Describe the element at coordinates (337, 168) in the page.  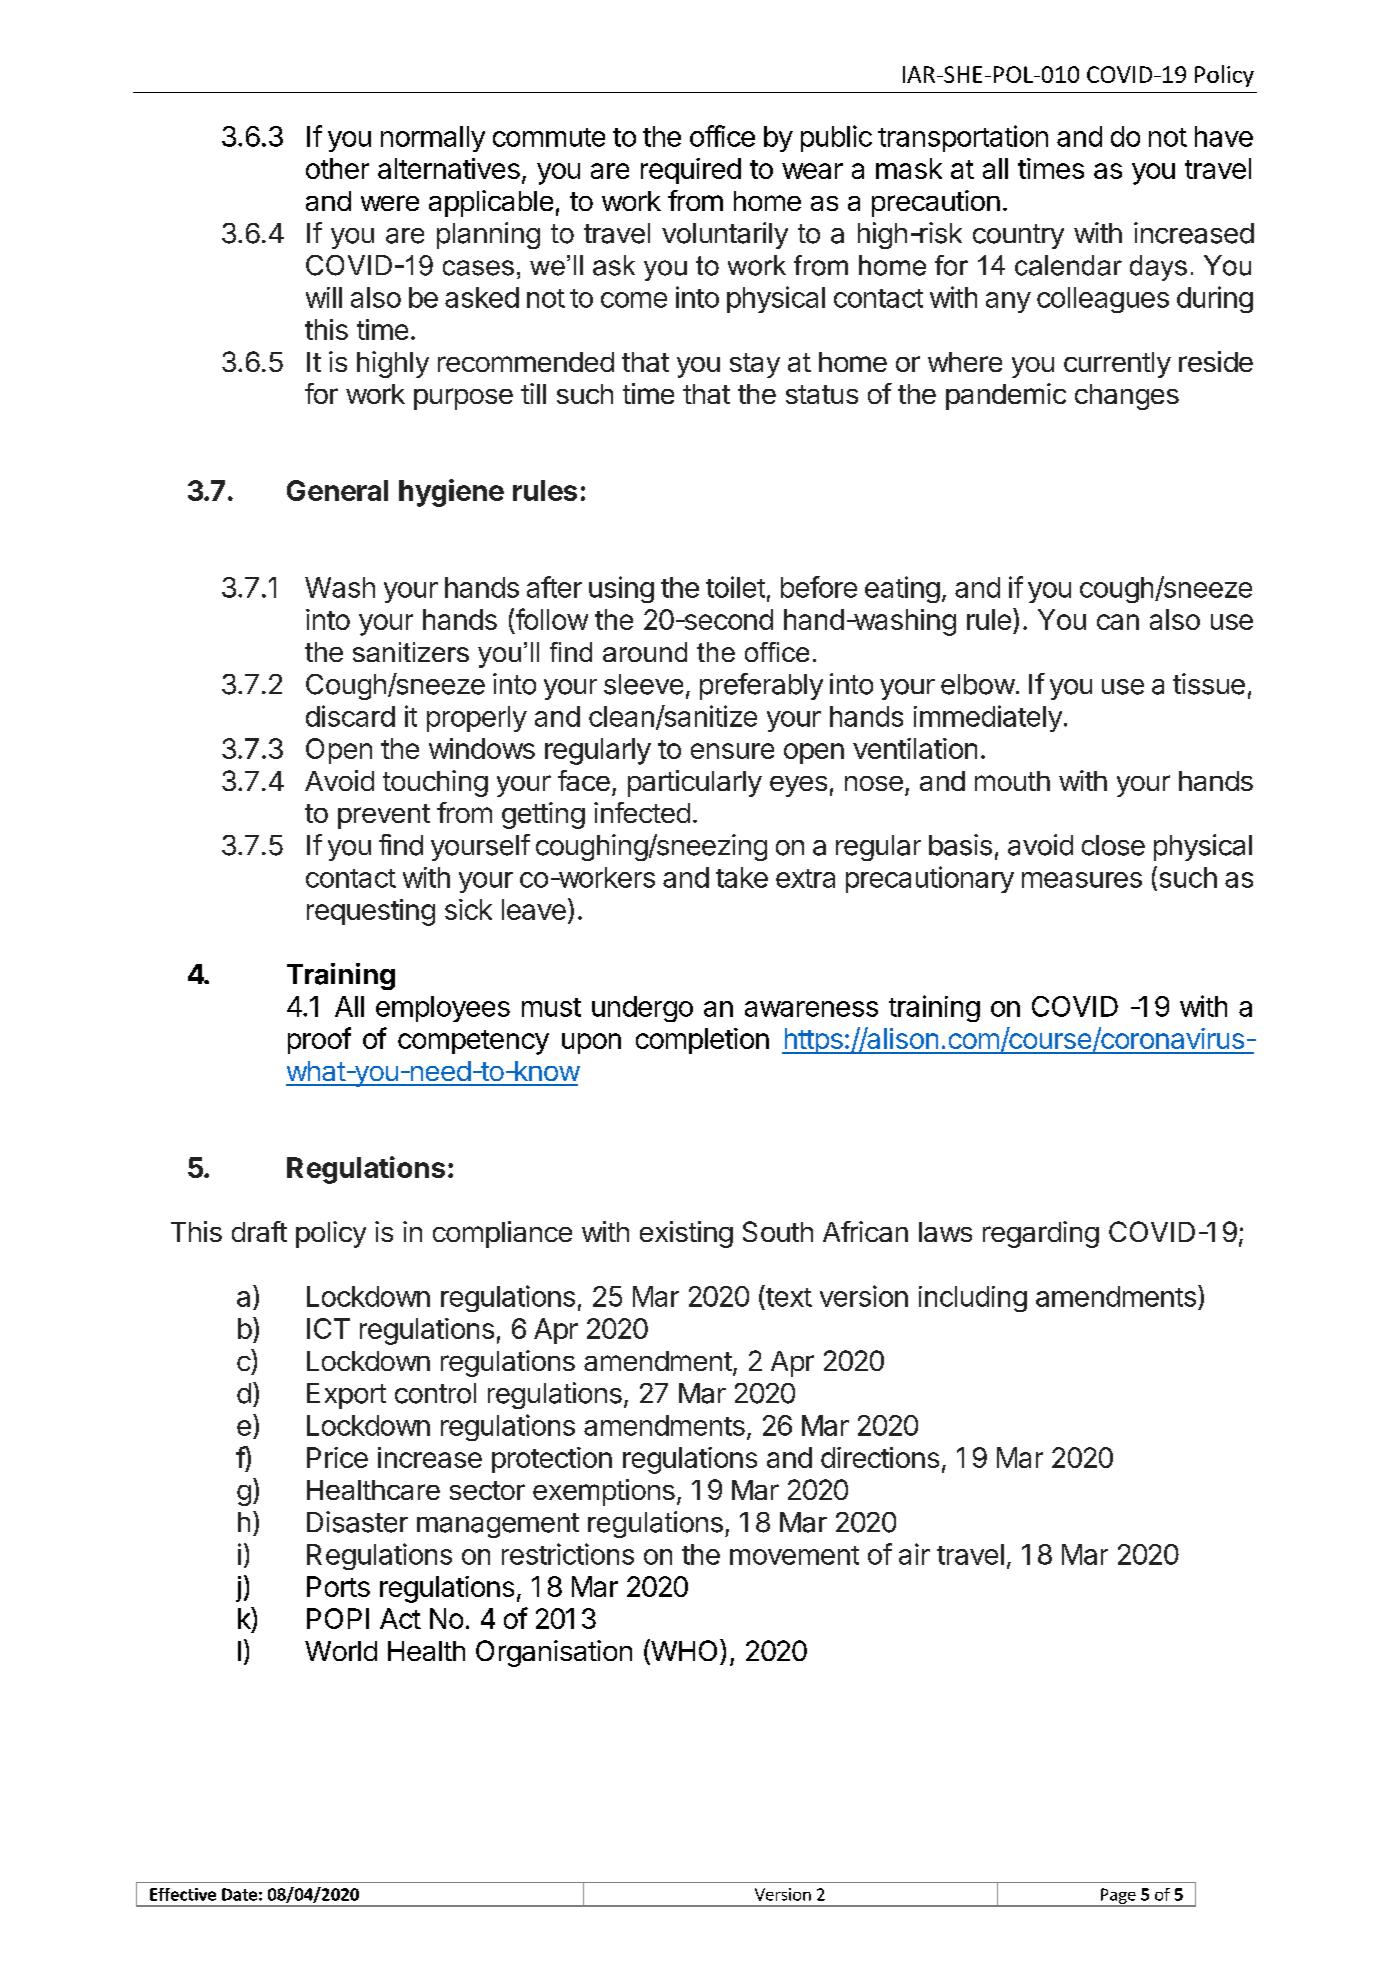
I see `other` at that location.
